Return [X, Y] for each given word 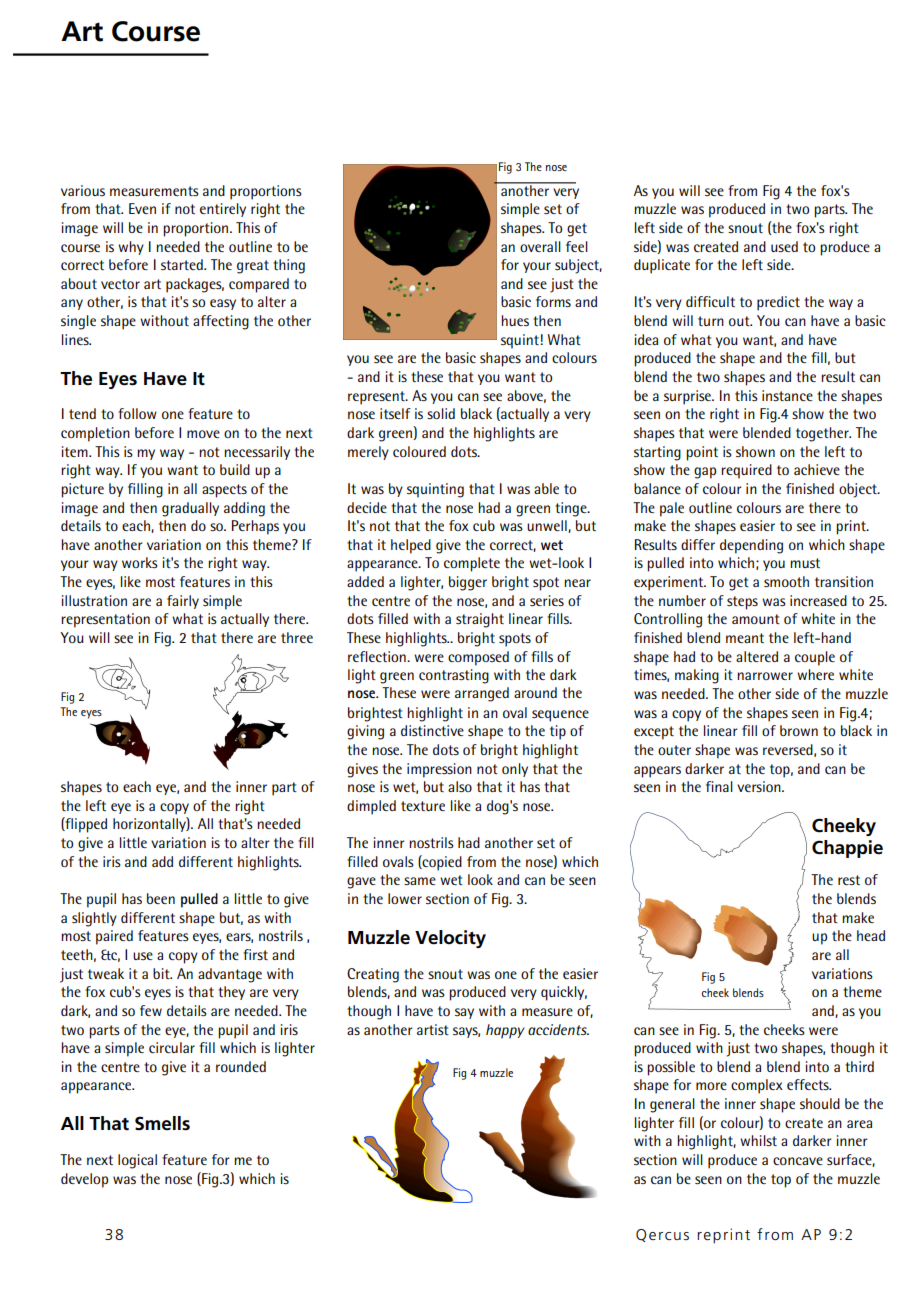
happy [505, 1031]
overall [540, 246]
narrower [765, 676]
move [203, 434]
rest [849, 880]
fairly [183, 602]
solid [441, 413]
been [161, 898]
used [784, 246]
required [746, 471]
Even [142, 208]
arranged [482, 694]
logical [137, 1161]
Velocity [450, 939]
